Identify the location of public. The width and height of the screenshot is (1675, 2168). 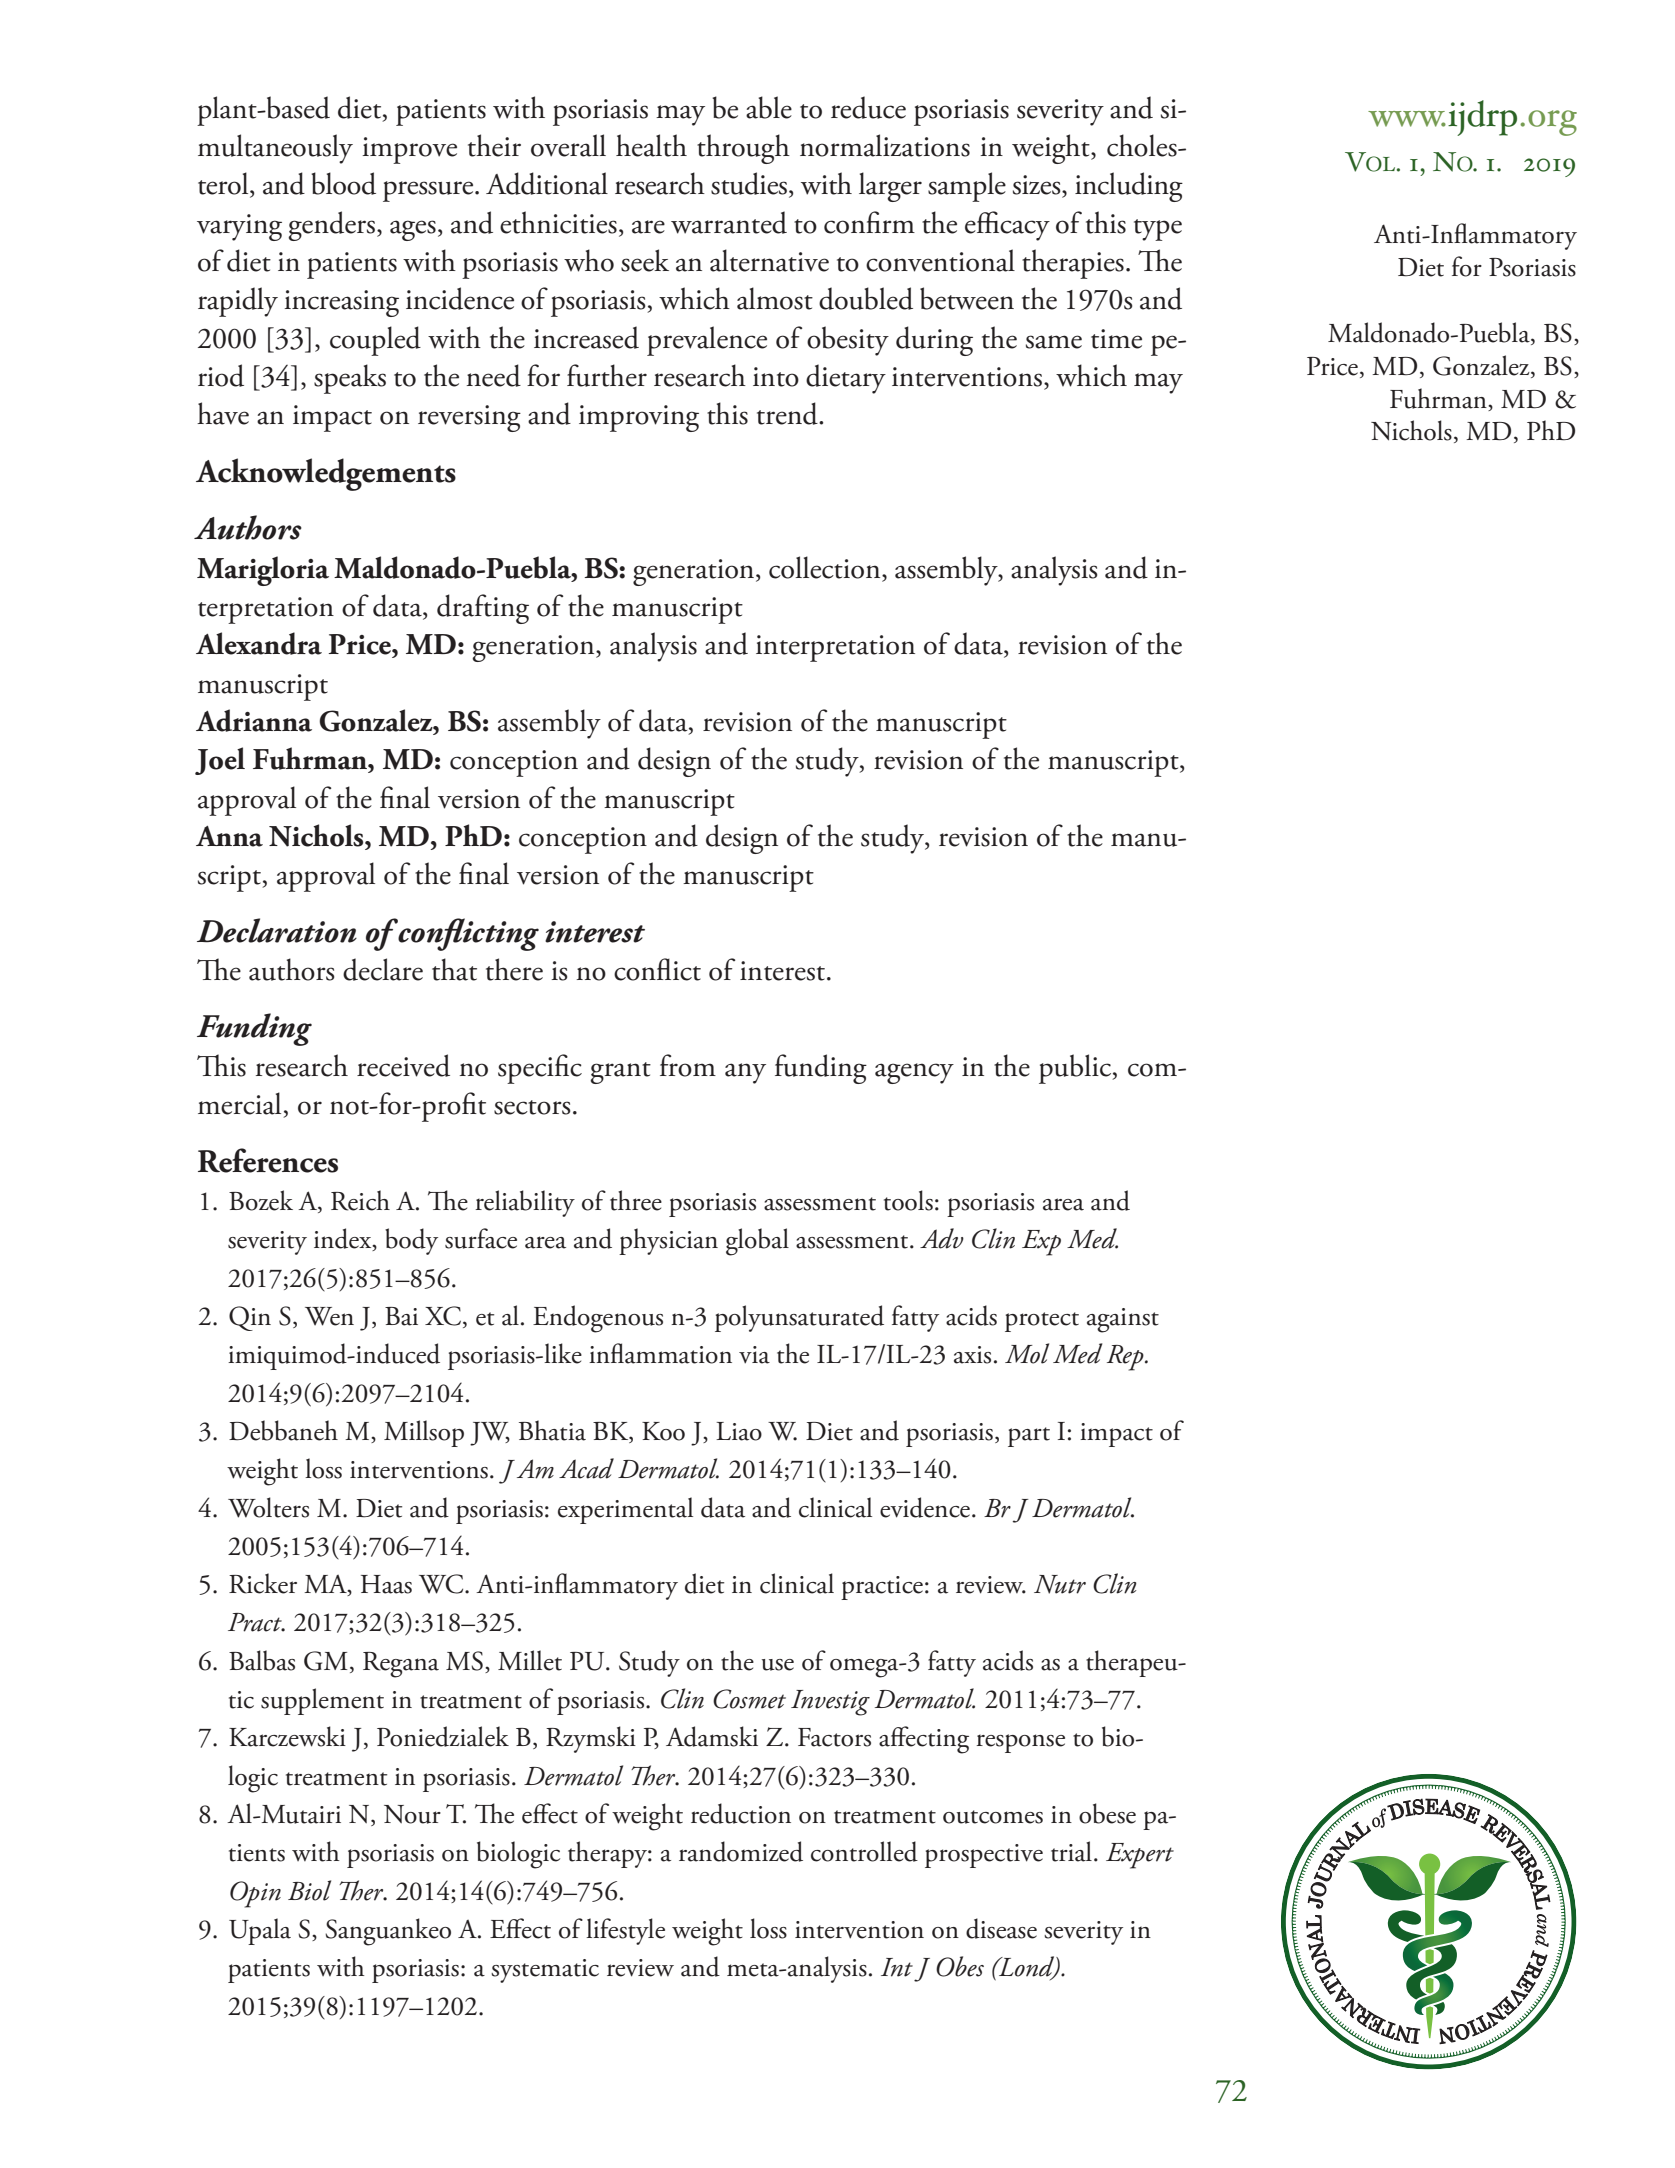
(1076, 1069).
